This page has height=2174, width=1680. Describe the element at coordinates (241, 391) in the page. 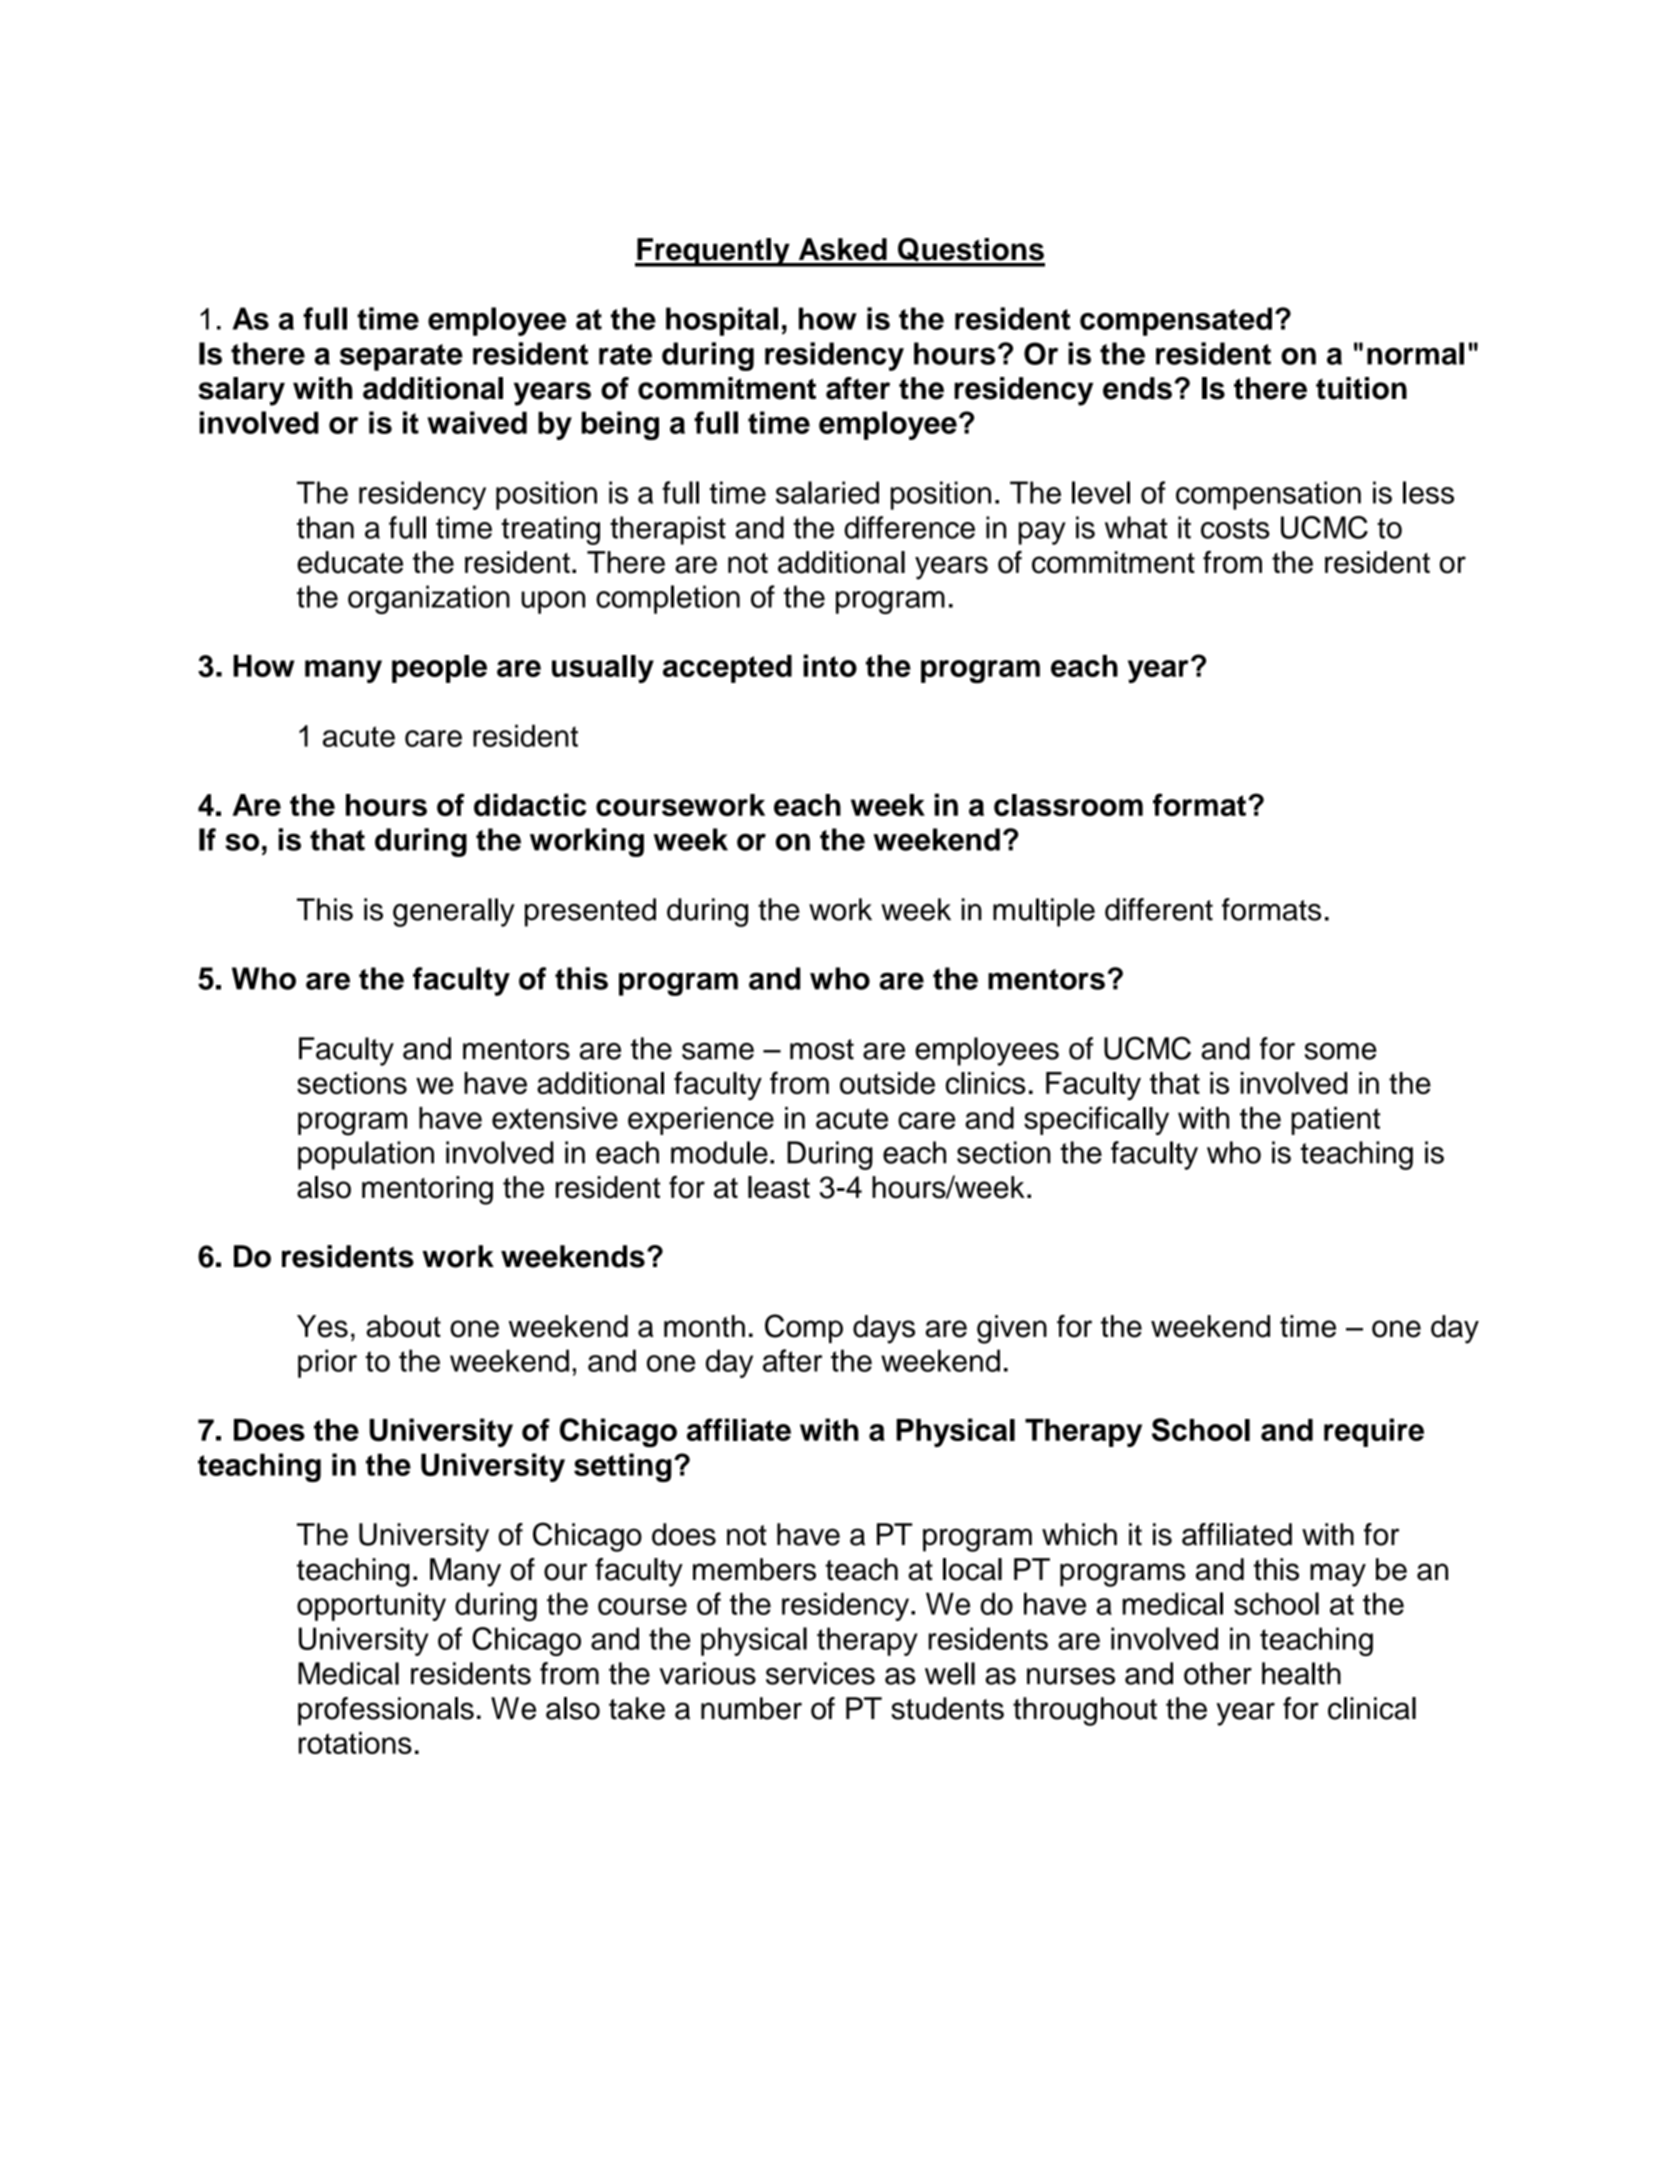

I see `salary` at that location.
